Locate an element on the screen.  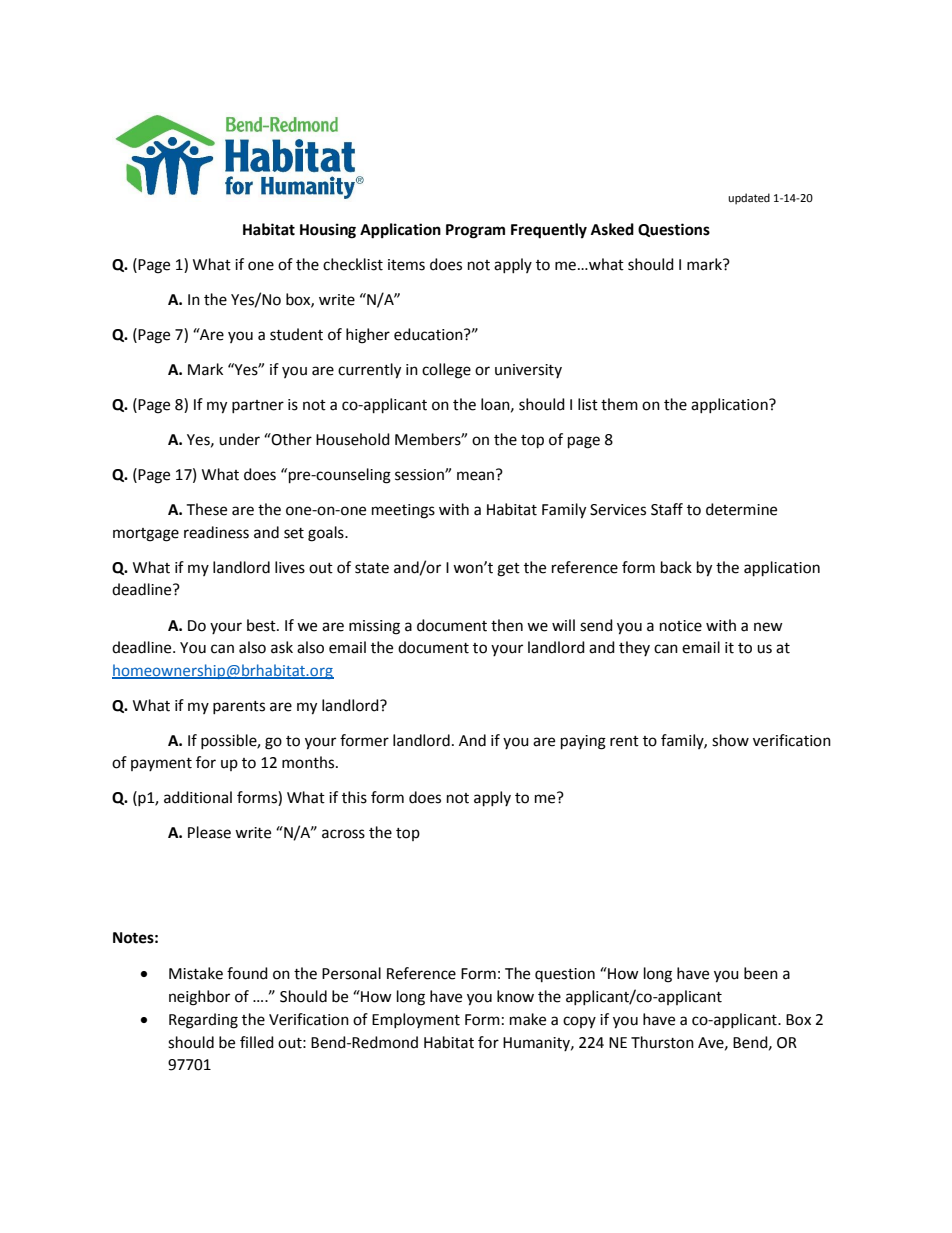
Program is located at coordinates (475, 231).
